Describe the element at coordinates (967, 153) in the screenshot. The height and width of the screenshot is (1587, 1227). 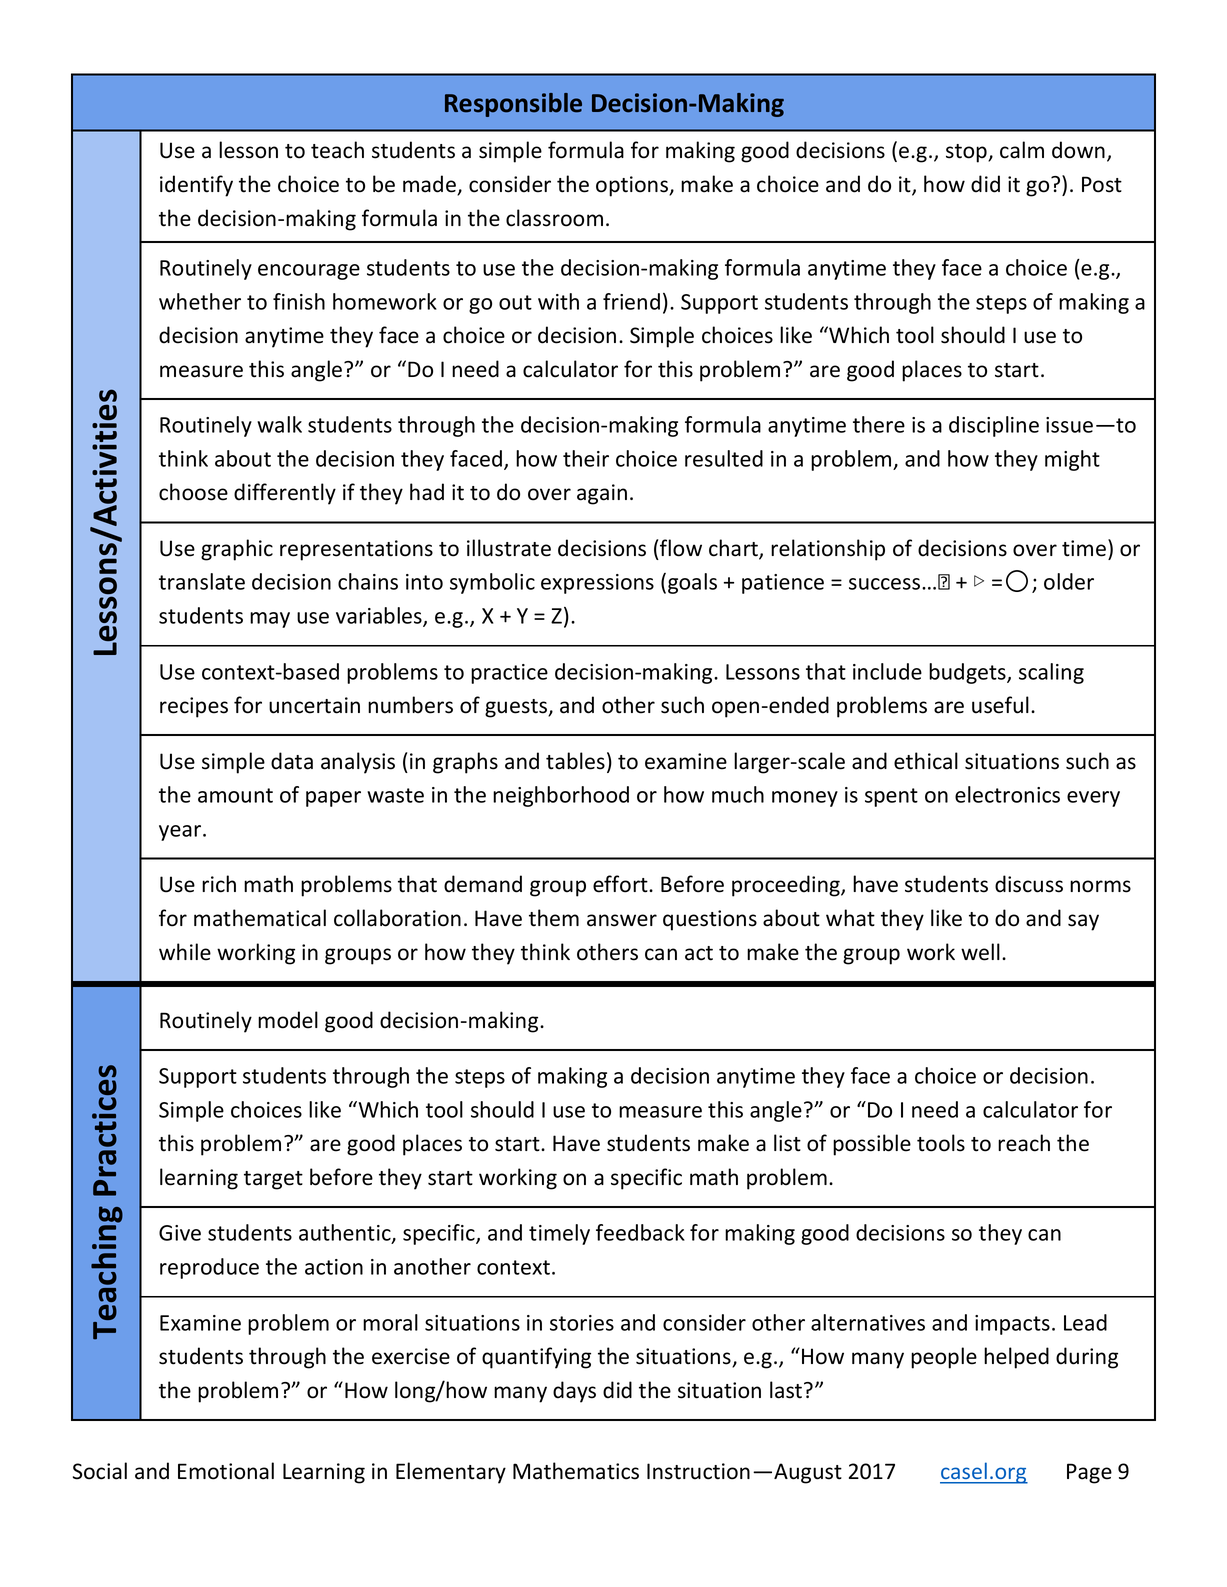
I see `stop` at that location.
